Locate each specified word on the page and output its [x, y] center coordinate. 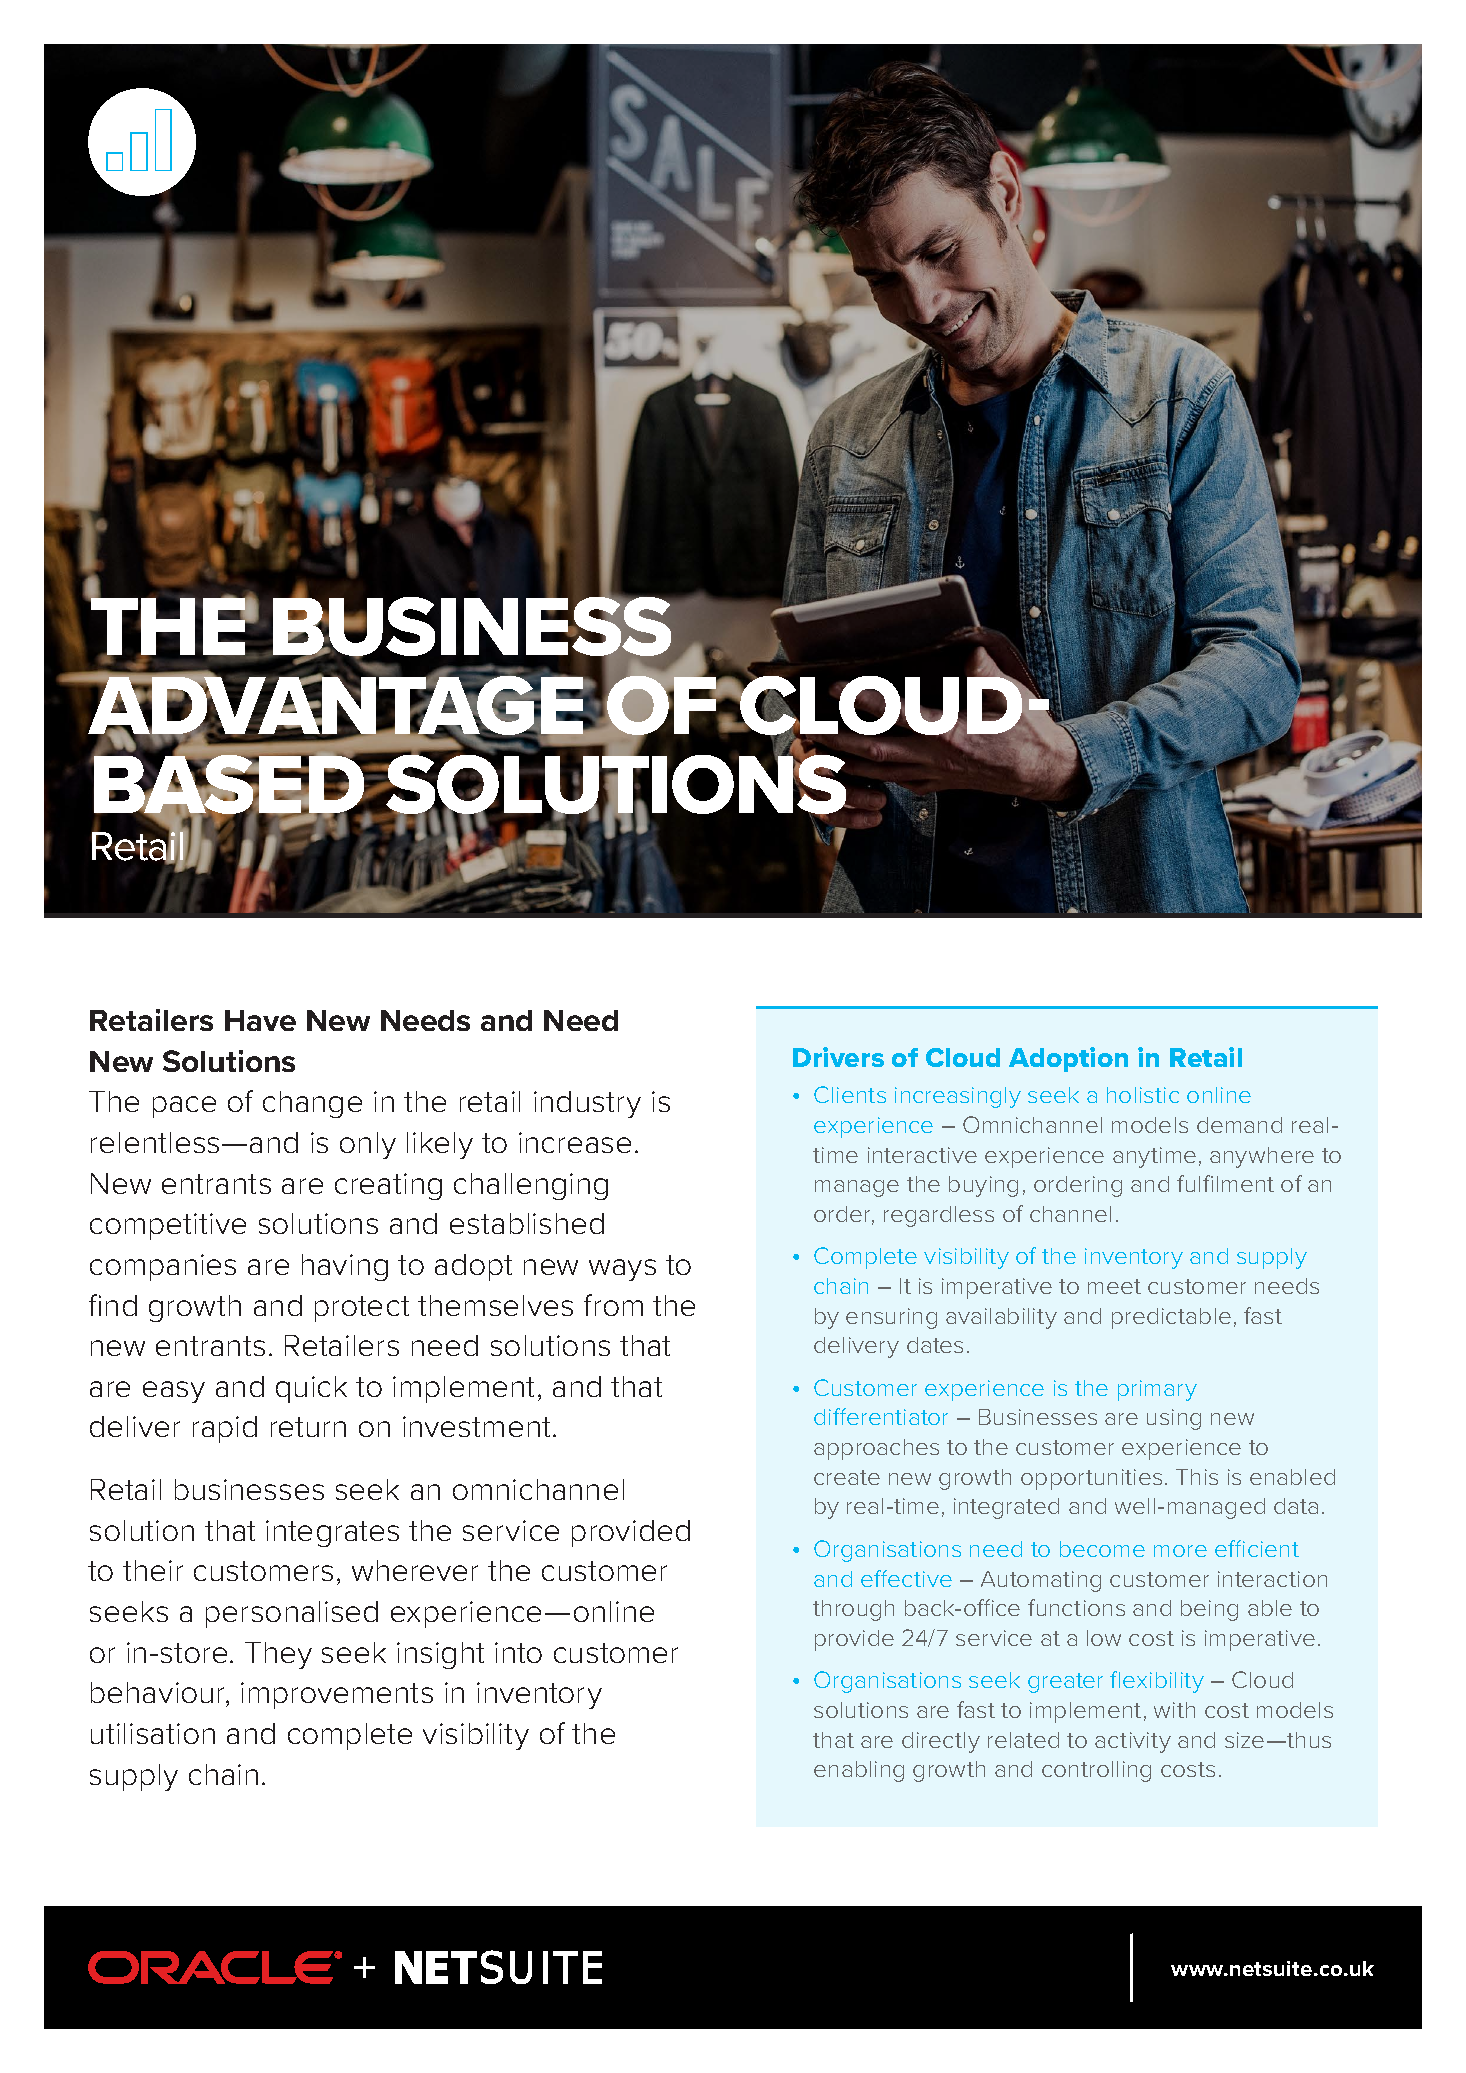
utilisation [153, 1733]
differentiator [881, 1416]
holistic [1143, 1095]
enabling [859, 1771]
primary [1157, 1390]
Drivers [838, 1057]
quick [311, 1389]
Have [260, 1020]
